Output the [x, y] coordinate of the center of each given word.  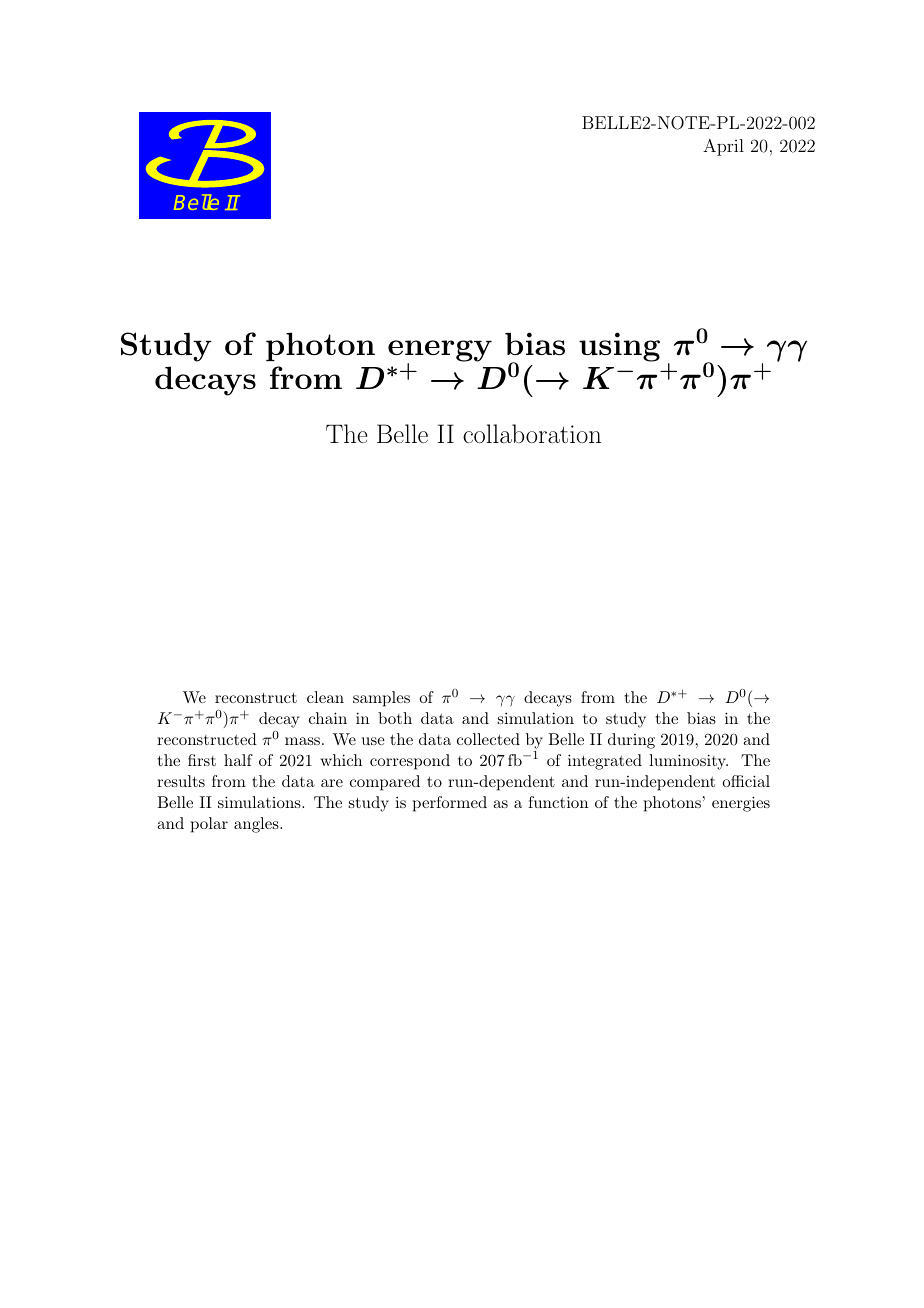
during [631, 741]
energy [440, 352]
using [619, 347]
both [395, 718]
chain [328, 718]
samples [381, 699]
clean [325, 697]
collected [488, 739]
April [723, 147]
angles [257, 825]
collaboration [532, 433]
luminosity [688, 762]
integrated [605, 762]
